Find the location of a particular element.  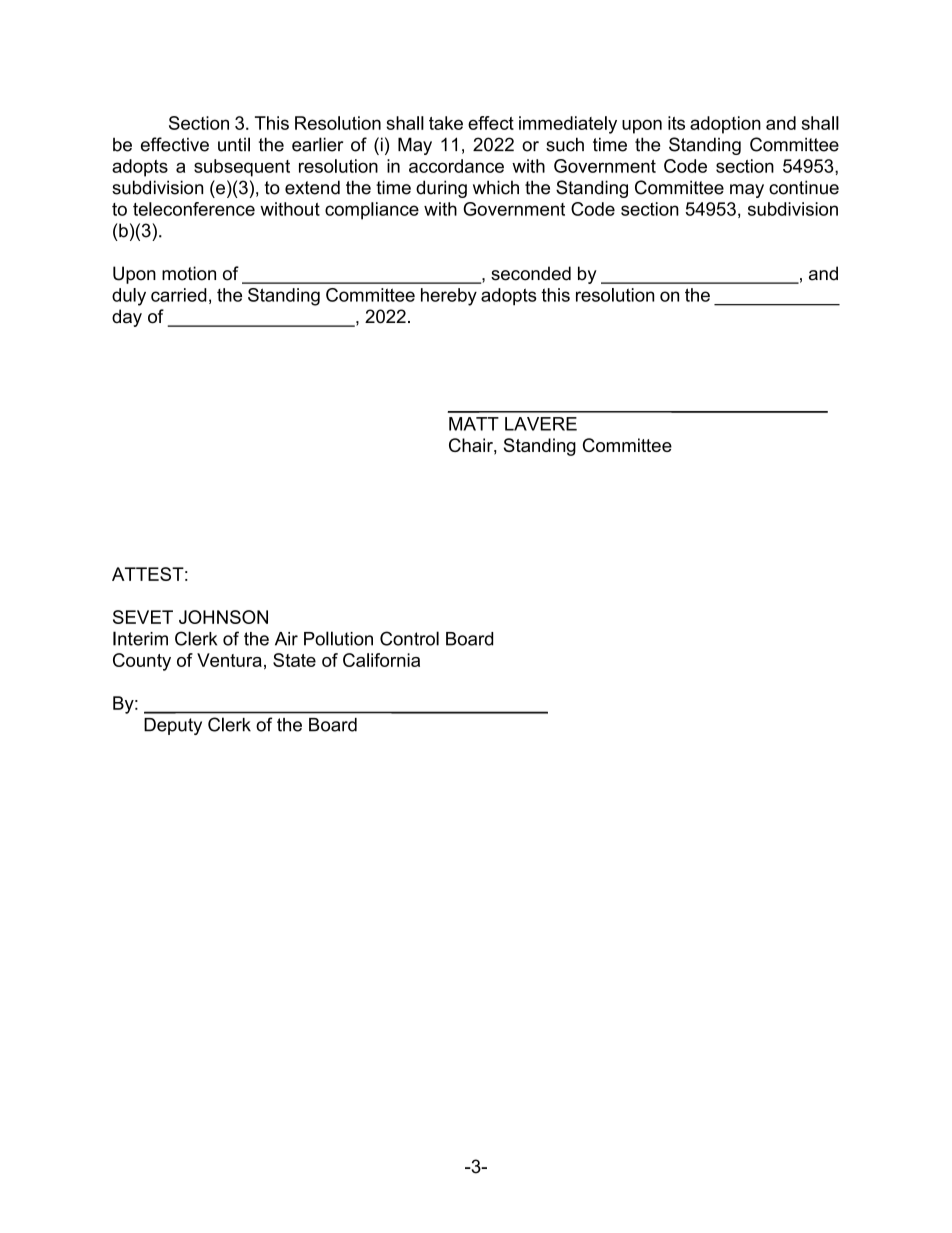

MATT is located at coordinates (474, 424).
